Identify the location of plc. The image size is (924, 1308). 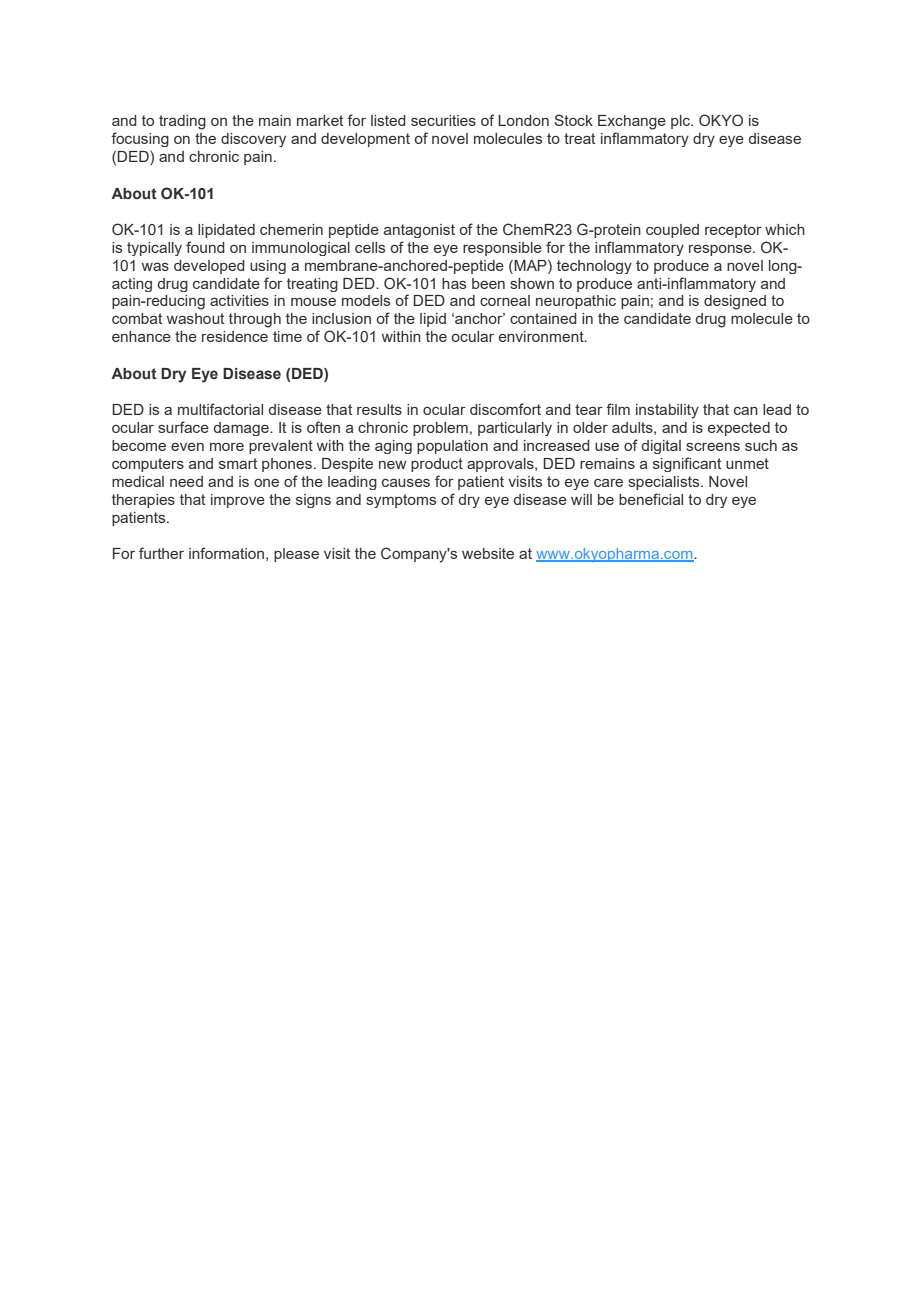
(682, 122).
